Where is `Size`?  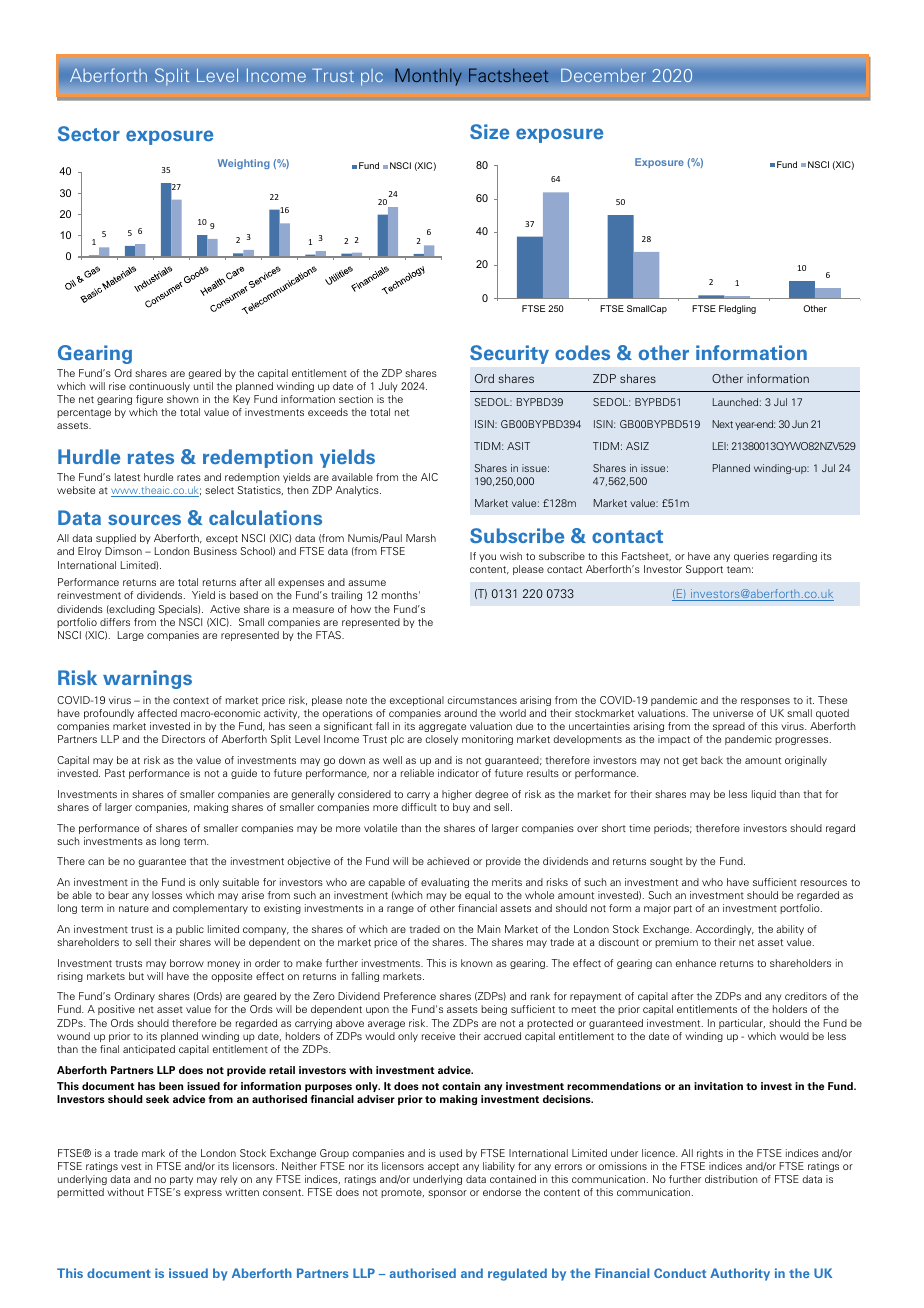
Size is located at coordinates (489, 131).
